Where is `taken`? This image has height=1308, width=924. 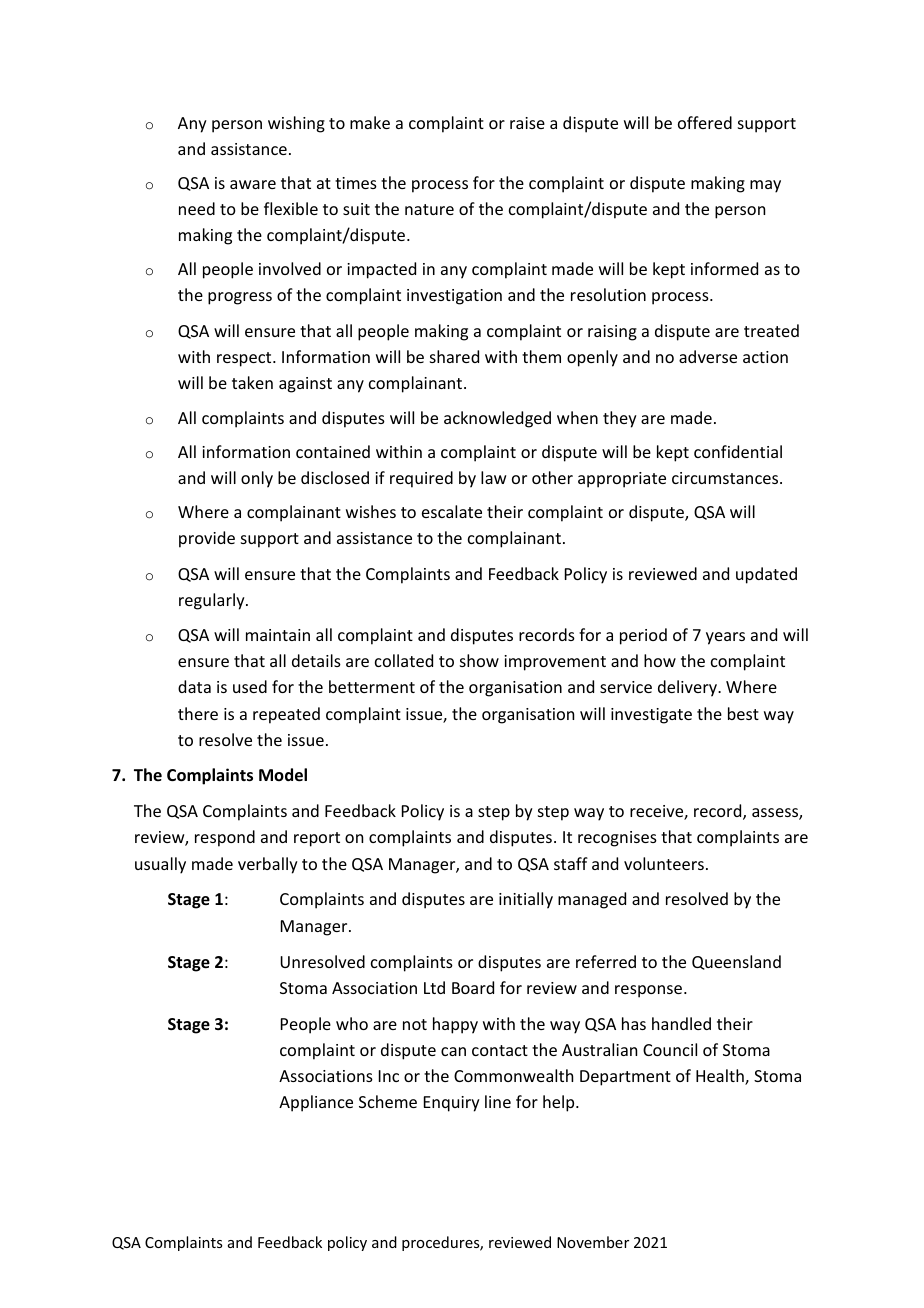 taken is located at coordinates (252, 382).
